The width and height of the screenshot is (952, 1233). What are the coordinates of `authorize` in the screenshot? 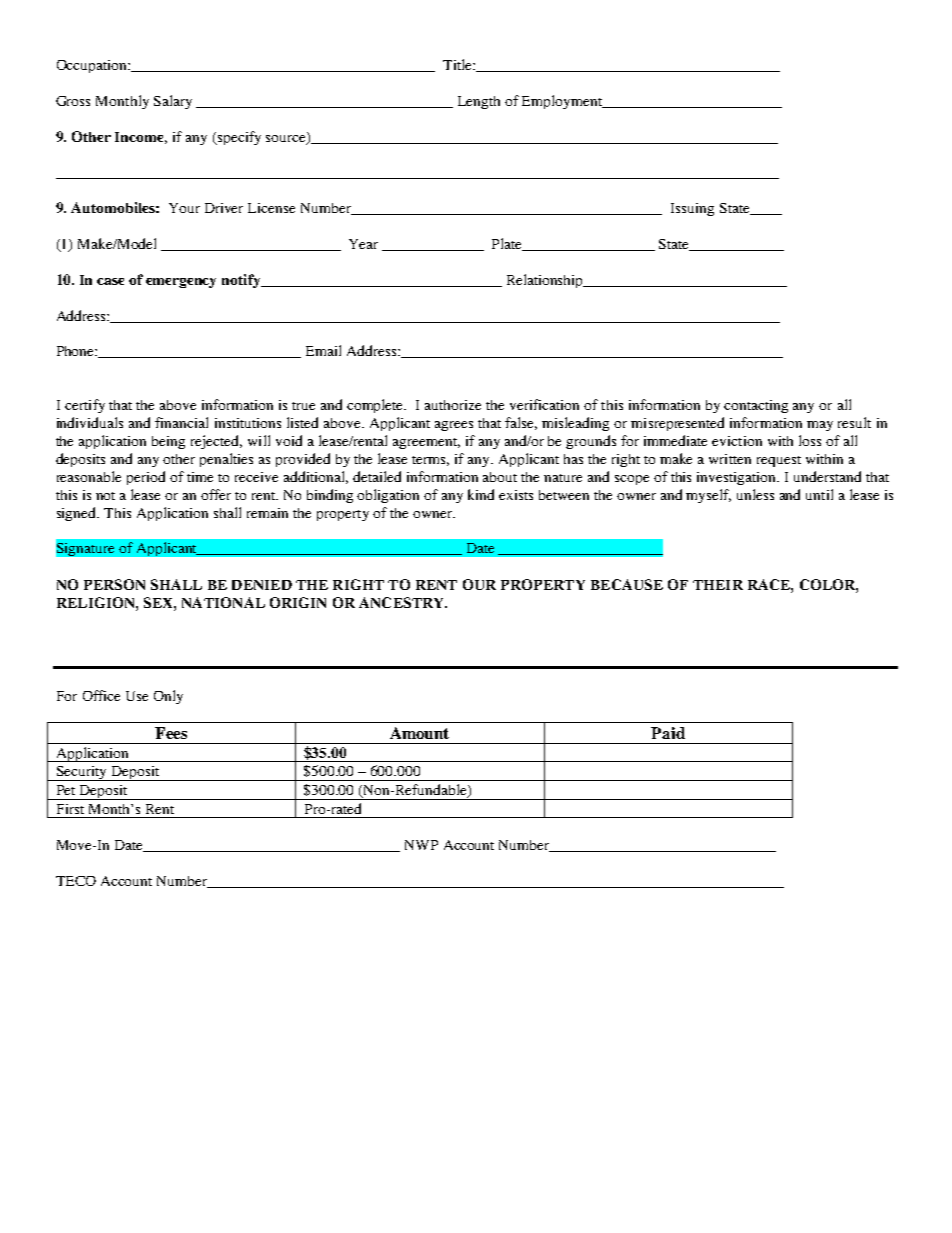 It's located at (453, 405).
